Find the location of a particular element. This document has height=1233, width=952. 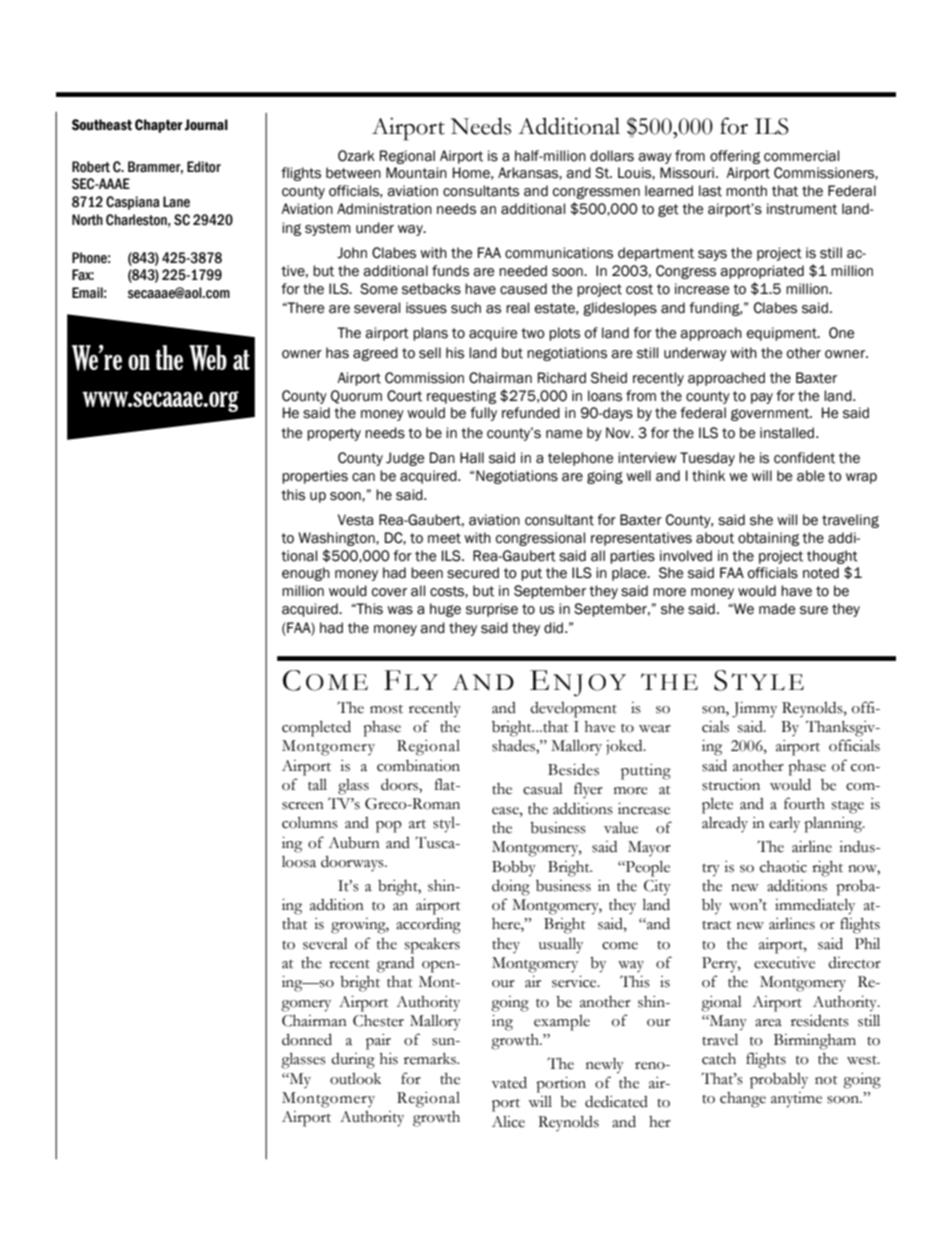

donned is located at coordinates (307, 1039).
